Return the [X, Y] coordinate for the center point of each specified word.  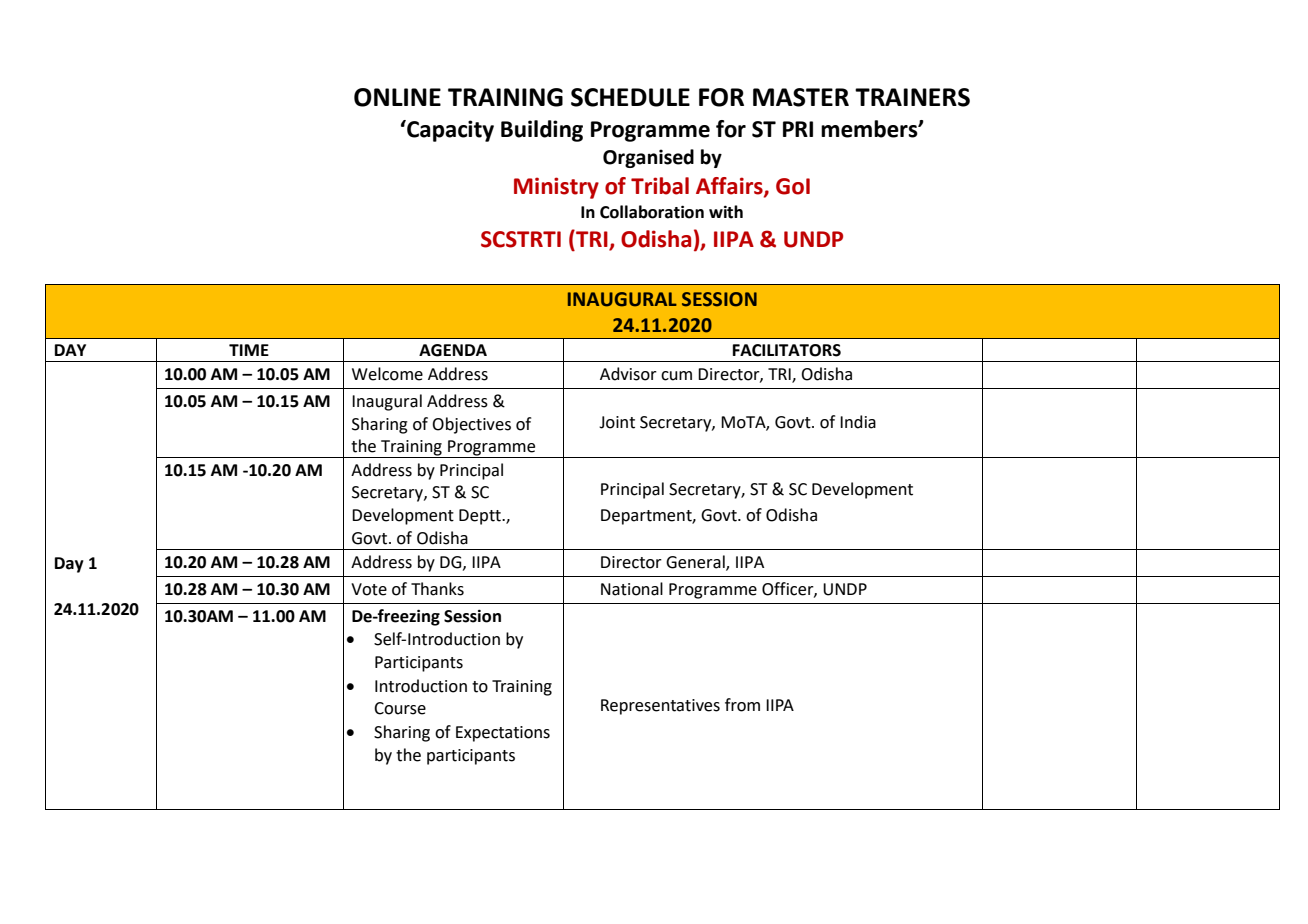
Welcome [387, 374]
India [858, 422]
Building [542, 131]
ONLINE [397, 97]
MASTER [801, 97]
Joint [617, 422]
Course [400, 708]
